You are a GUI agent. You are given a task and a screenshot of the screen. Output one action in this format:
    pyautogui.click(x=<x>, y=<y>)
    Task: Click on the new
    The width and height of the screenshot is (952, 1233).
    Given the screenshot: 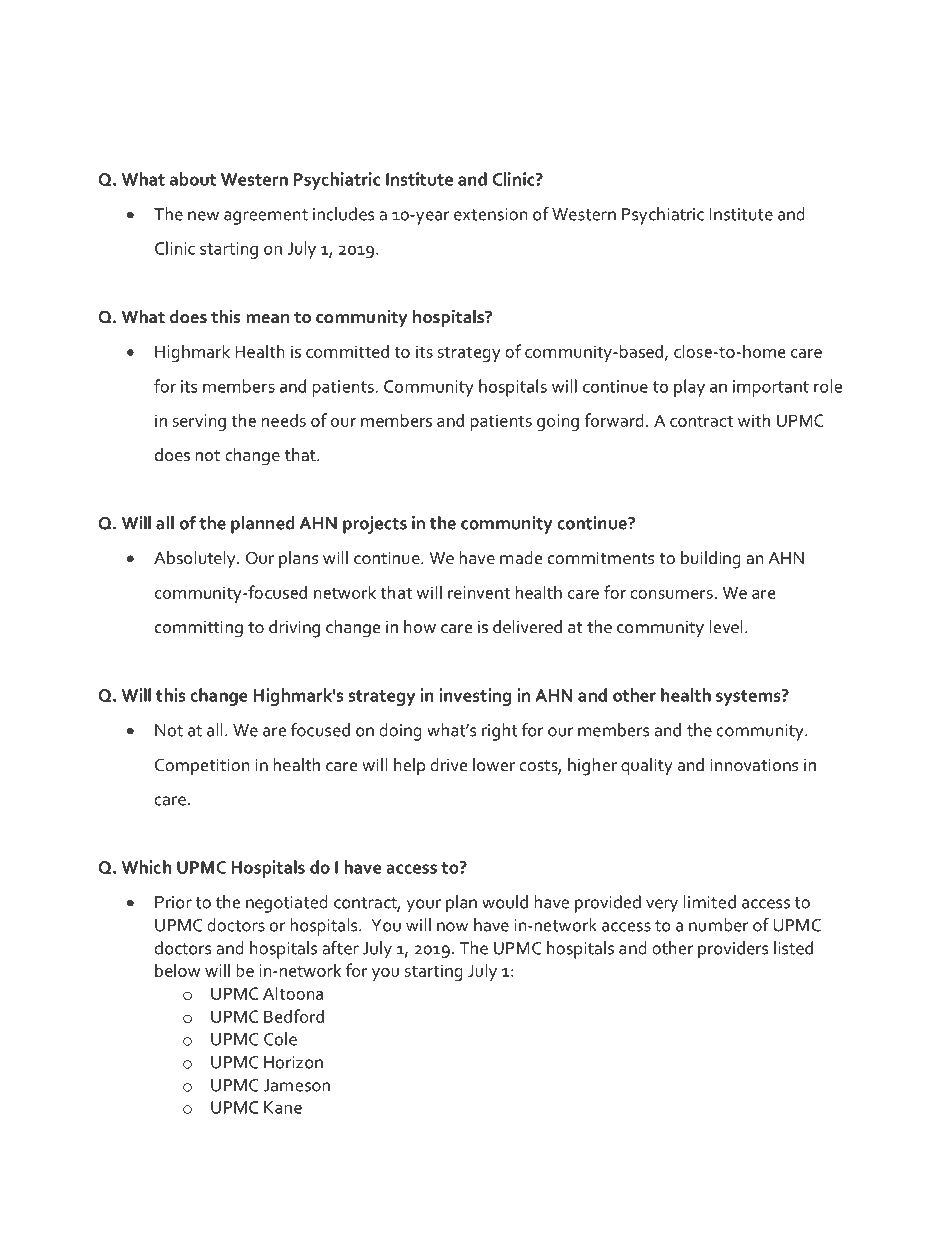 What is the action you would take?
    pyautogui.click(x=203, y=216)
